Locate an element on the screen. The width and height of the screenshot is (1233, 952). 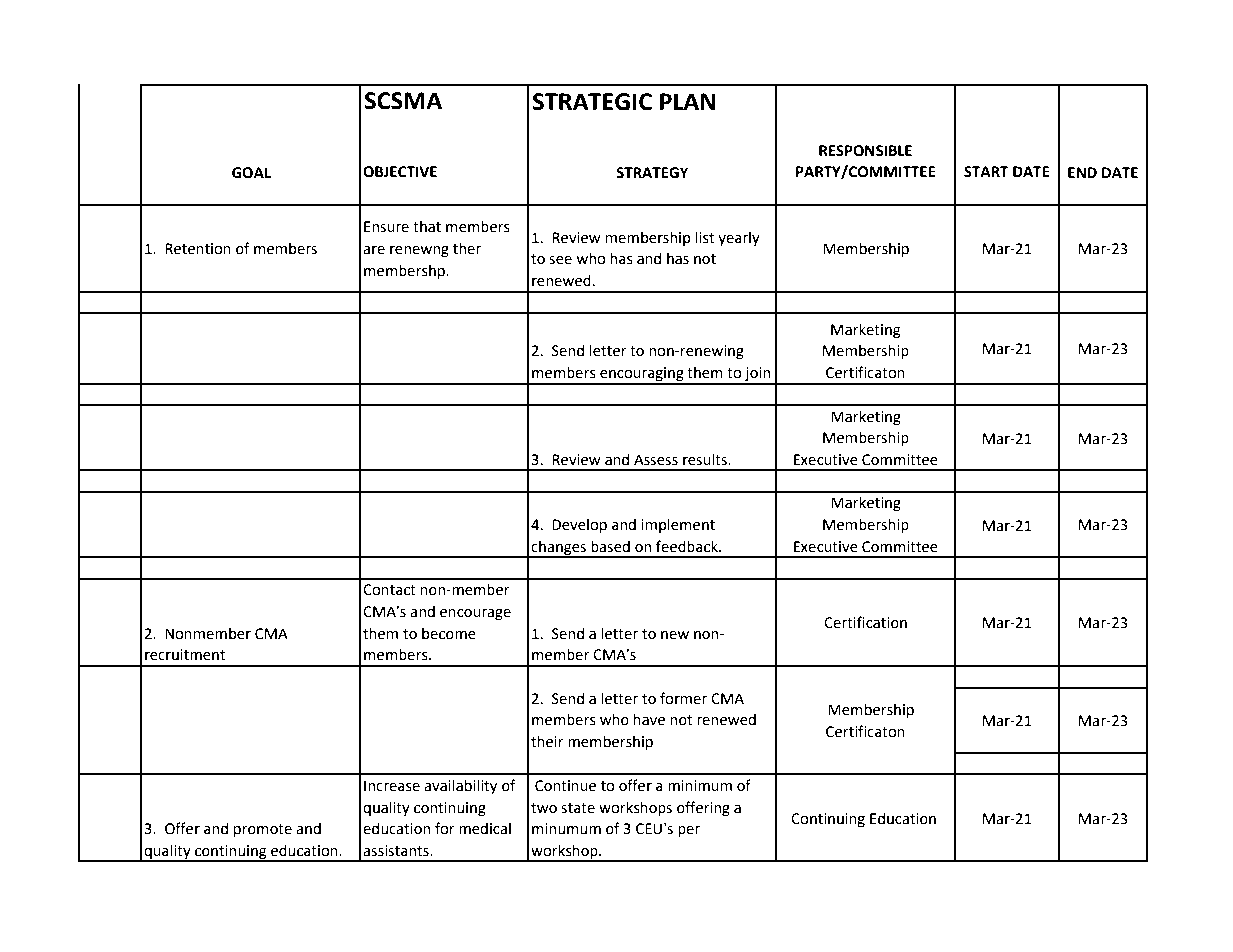
STRATEGIC is located at coordinates (592, 102).
